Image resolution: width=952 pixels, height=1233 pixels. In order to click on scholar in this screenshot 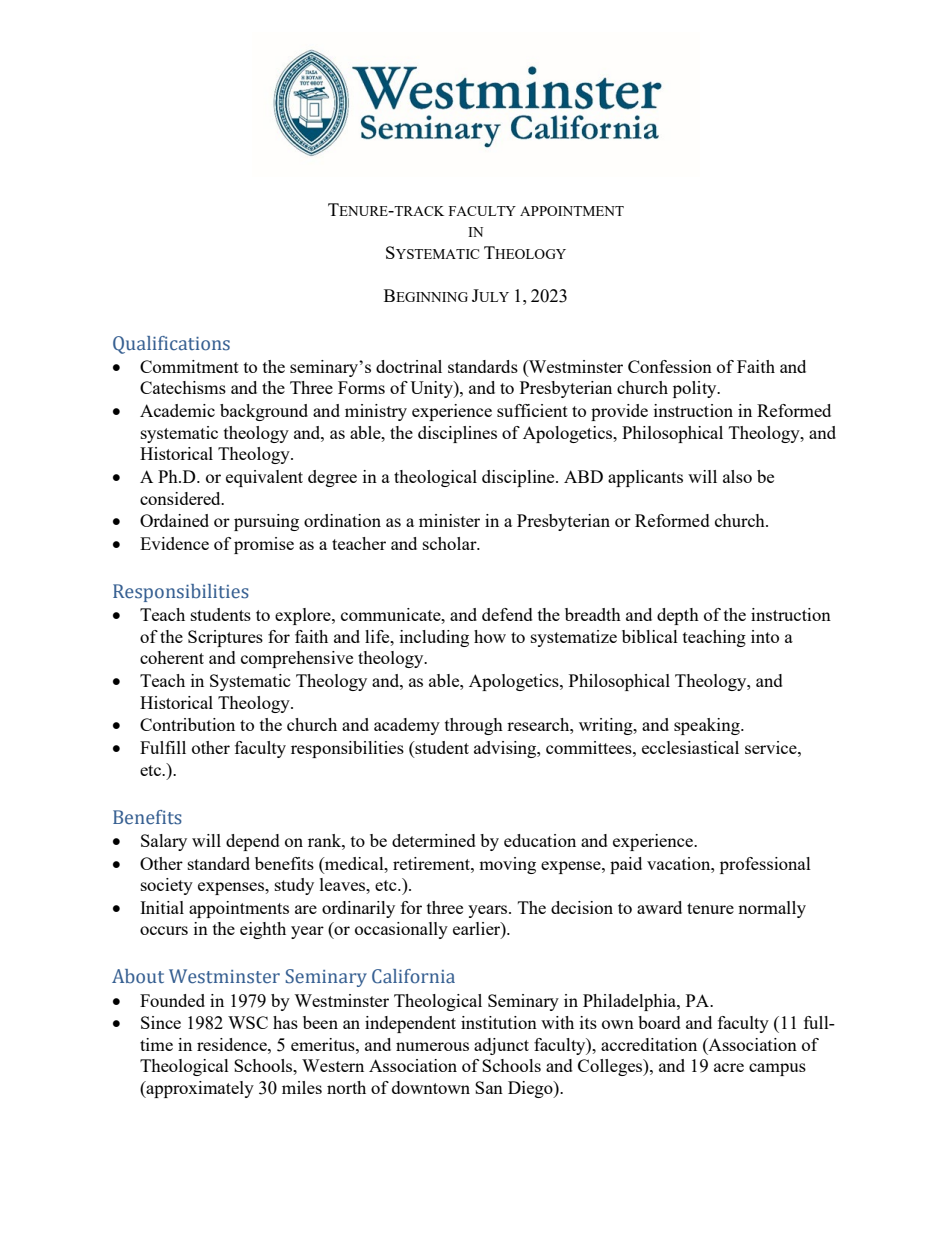, I will do `click(451, 543)`.
